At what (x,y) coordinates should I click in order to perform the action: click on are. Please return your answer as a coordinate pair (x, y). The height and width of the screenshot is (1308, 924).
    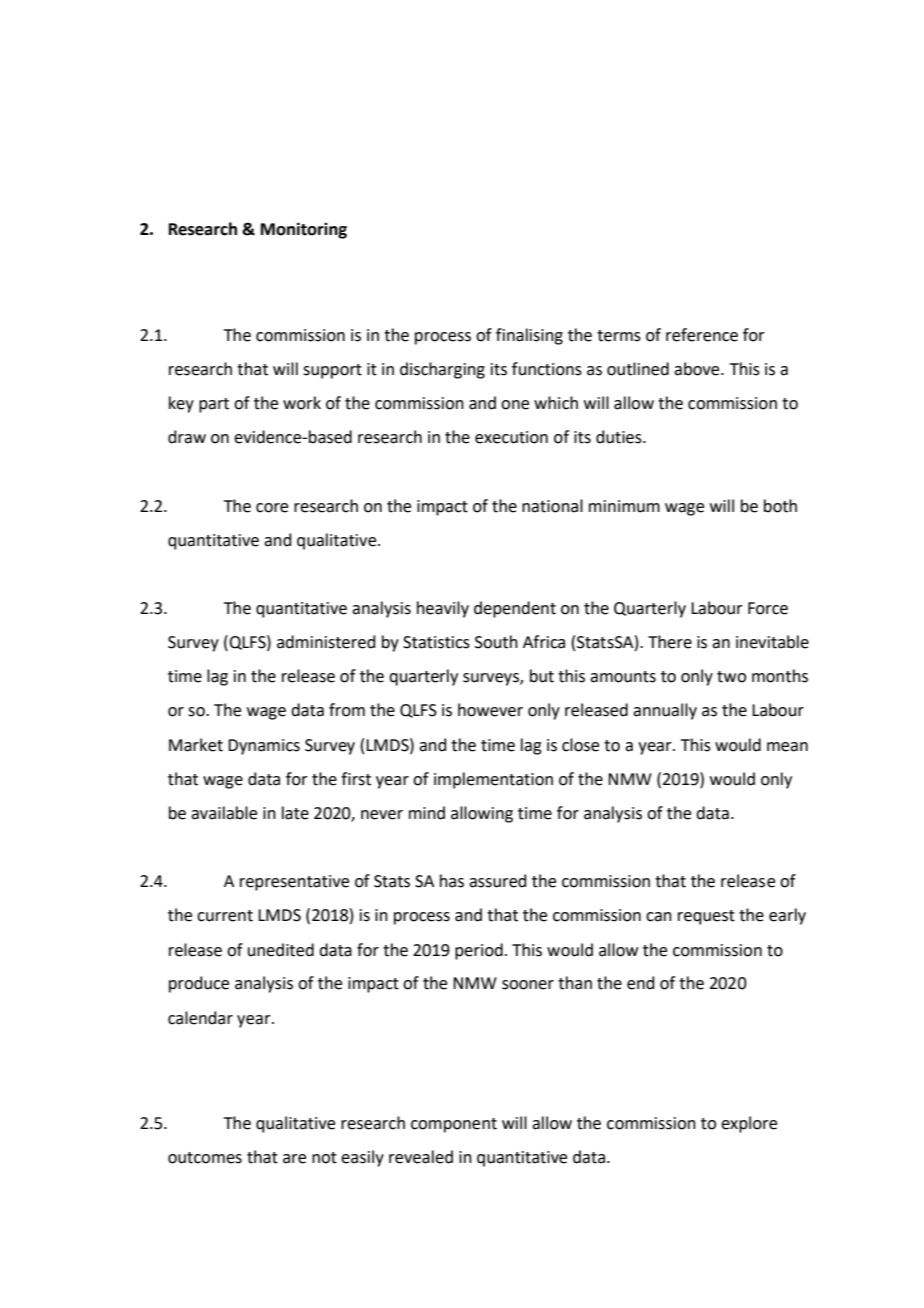
    Looking at the image, I should click on (294, 1159).
